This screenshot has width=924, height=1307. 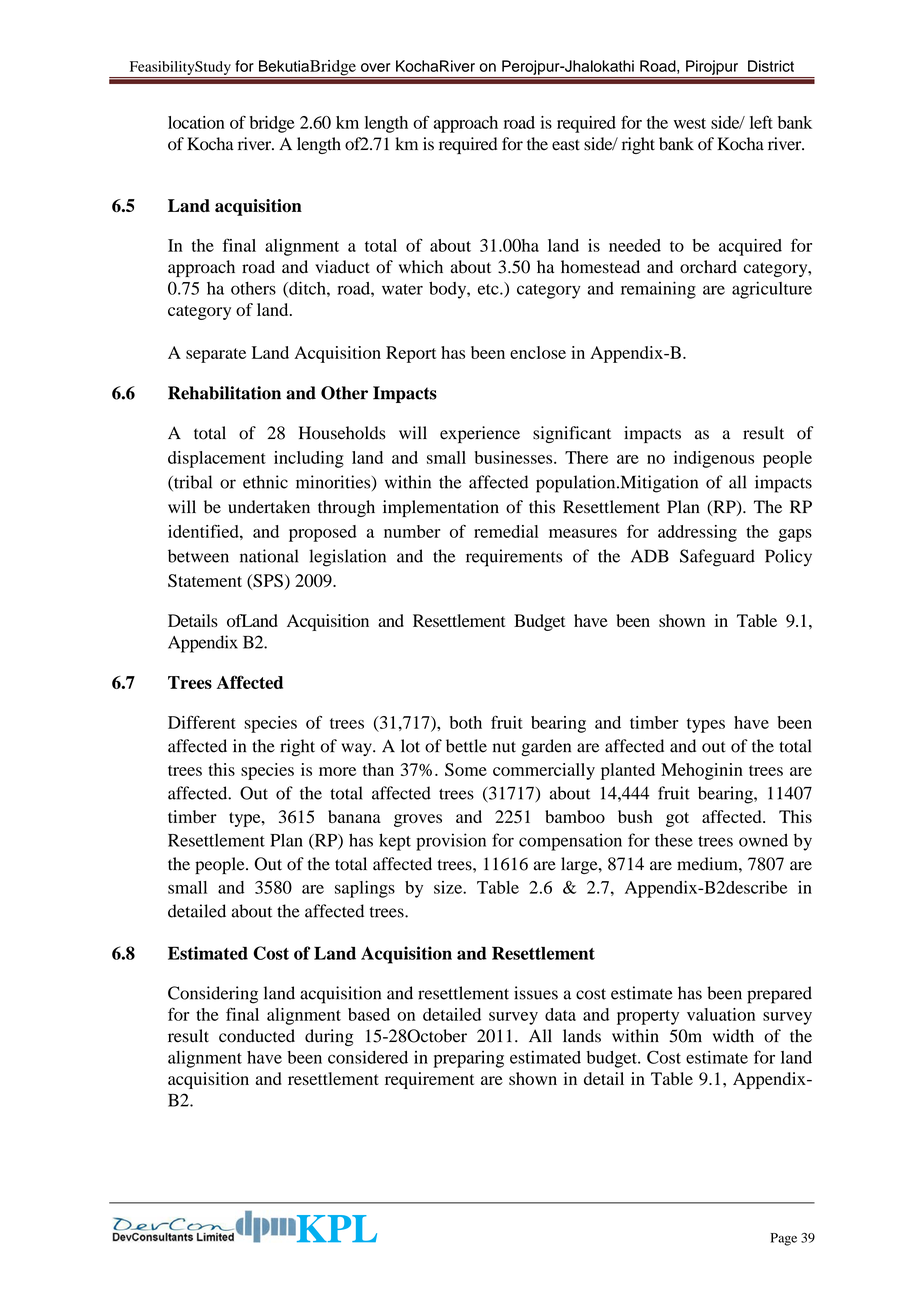 What do you see at coordinates (784, 1239) in the screenshot?
I see `Page` at bounding box center [784, 1239].
